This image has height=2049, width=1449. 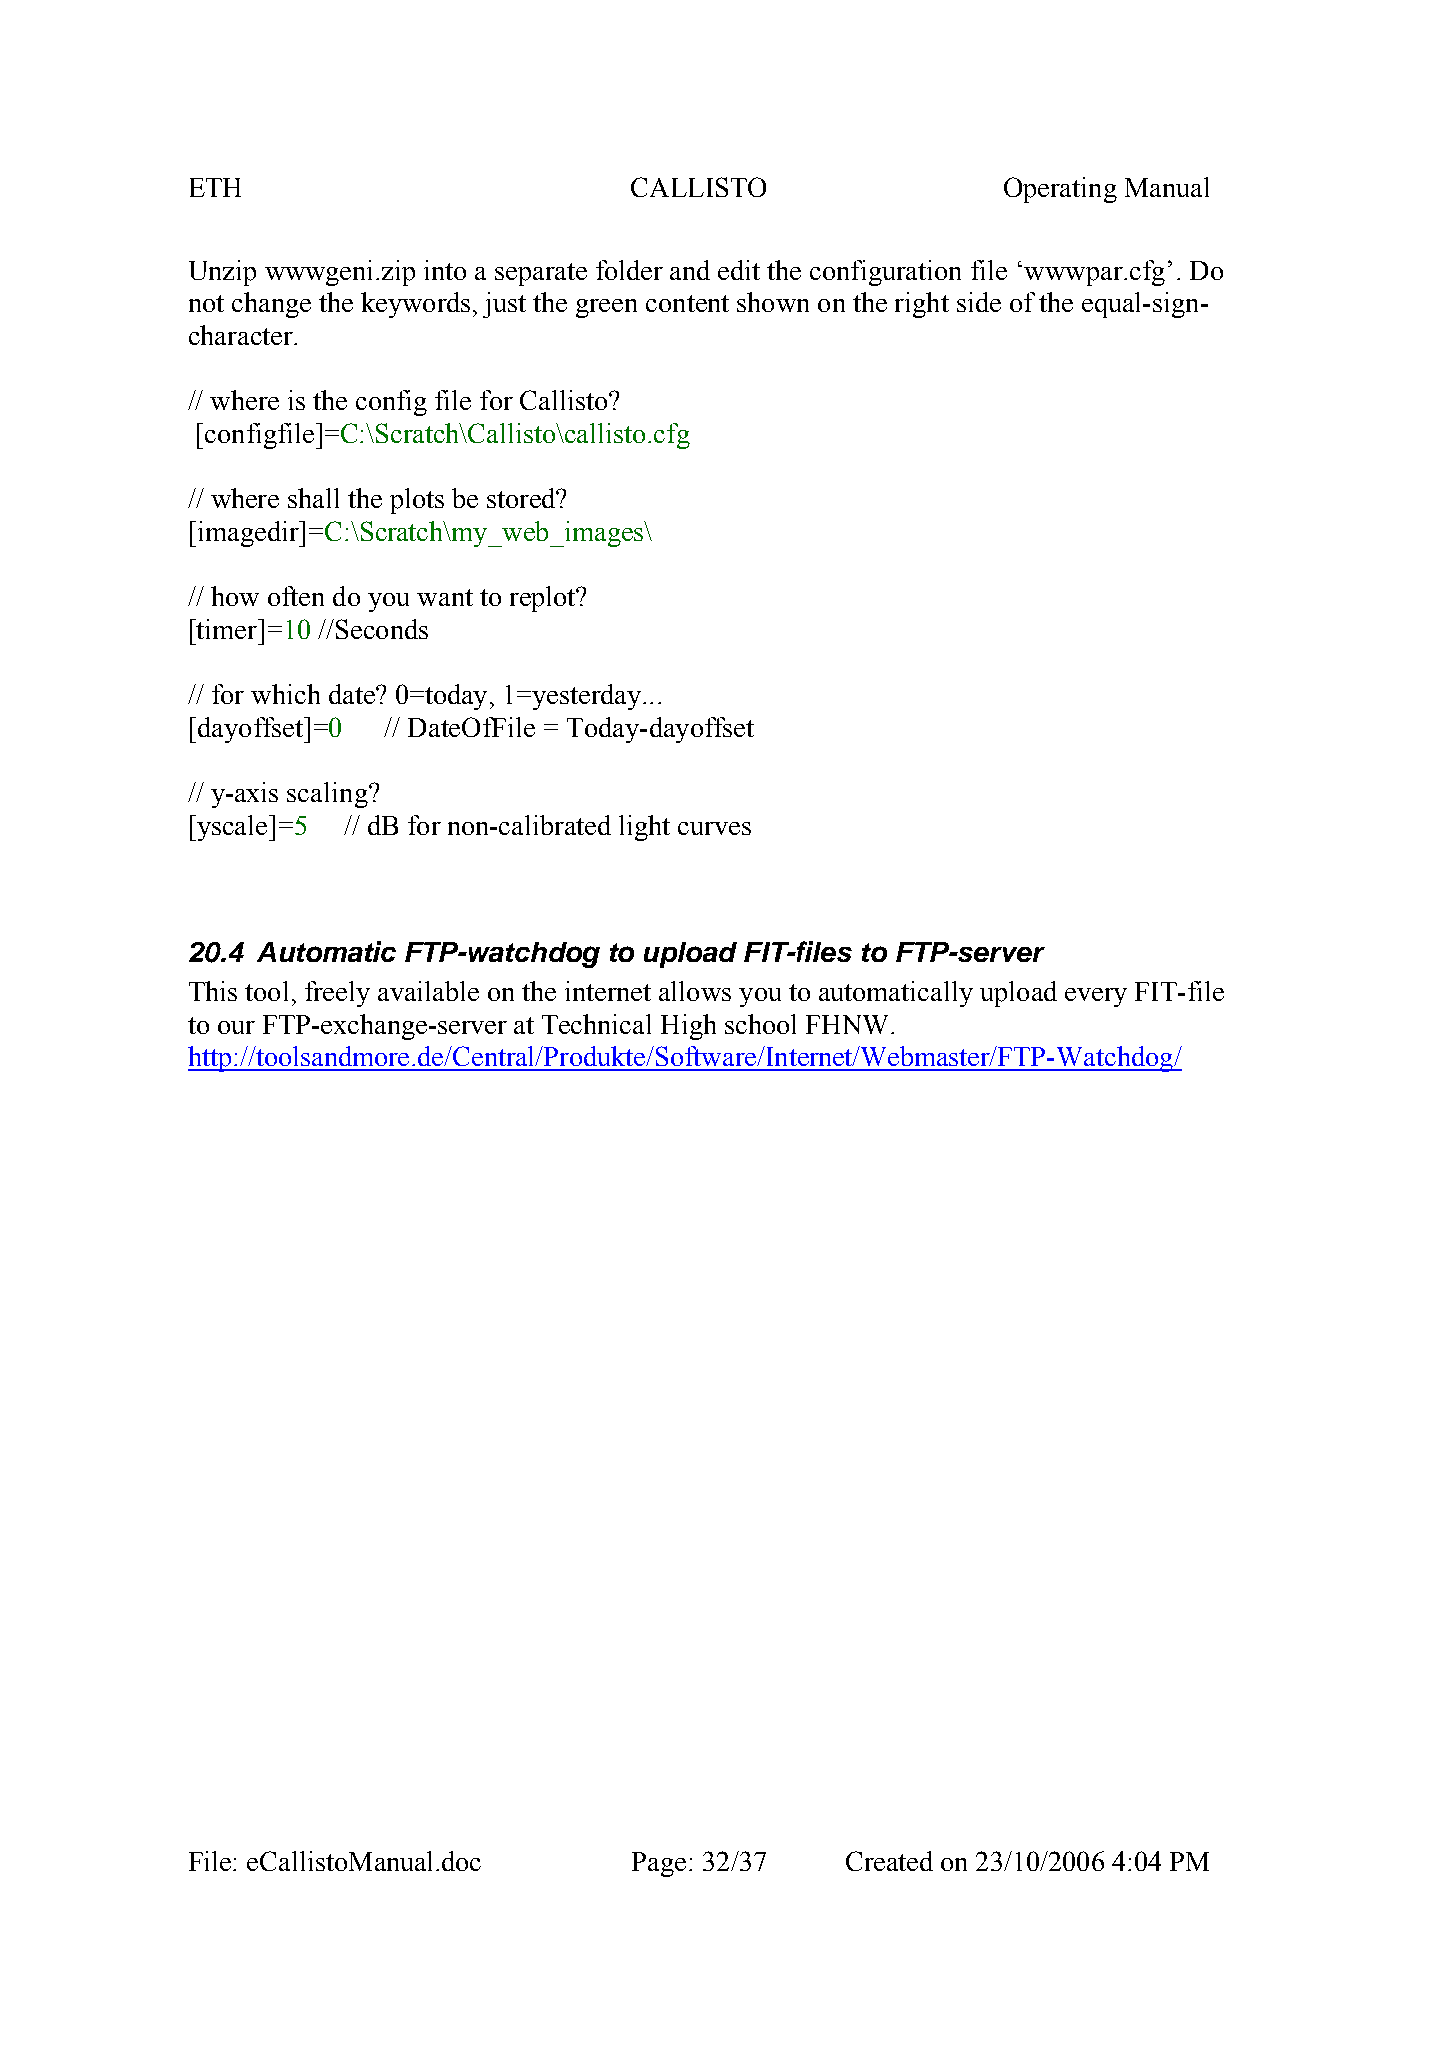 What do you see at coordinates (222, 273) in the image?
I see `Unzip` at bounding box center [222, 273].
